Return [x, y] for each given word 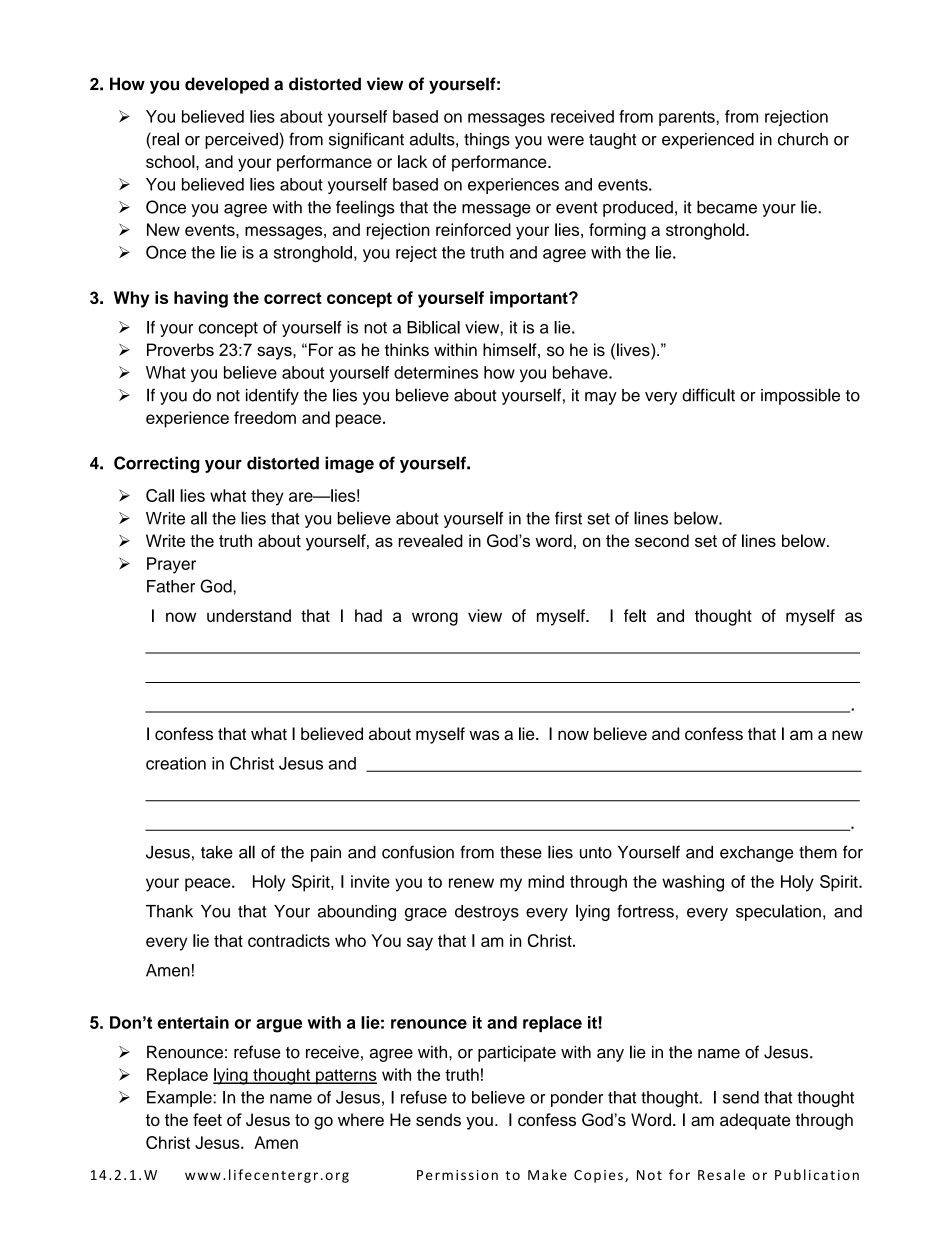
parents [688, 118]
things [487, 141]
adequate [755, 1121]
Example [180, 1099]
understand [249, 615]
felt [635, 615]
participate [517, 1053]
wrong [435, 619]
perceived [242, 141]
